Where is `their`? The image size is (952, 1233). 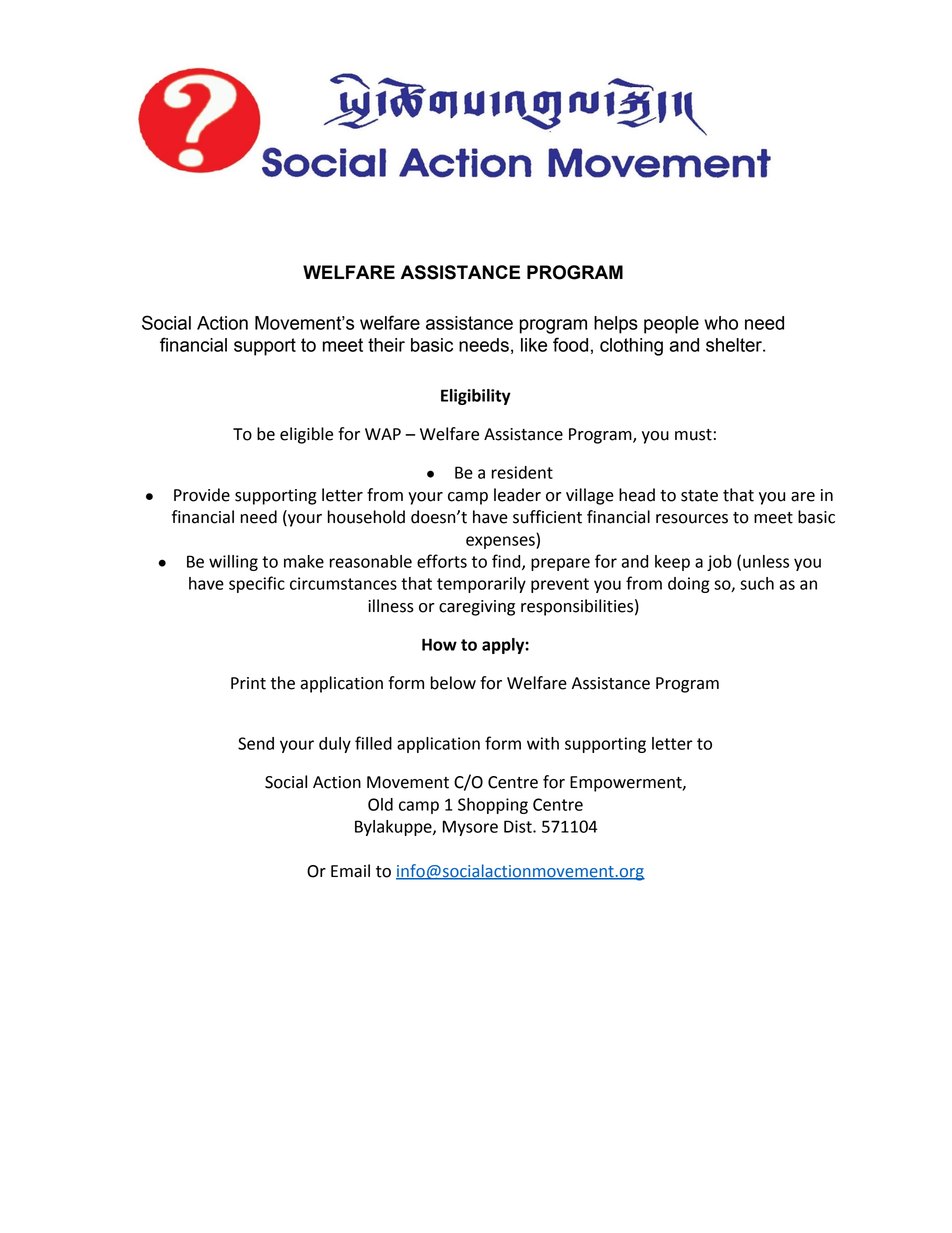 their is located at coordinates (386, 345).
